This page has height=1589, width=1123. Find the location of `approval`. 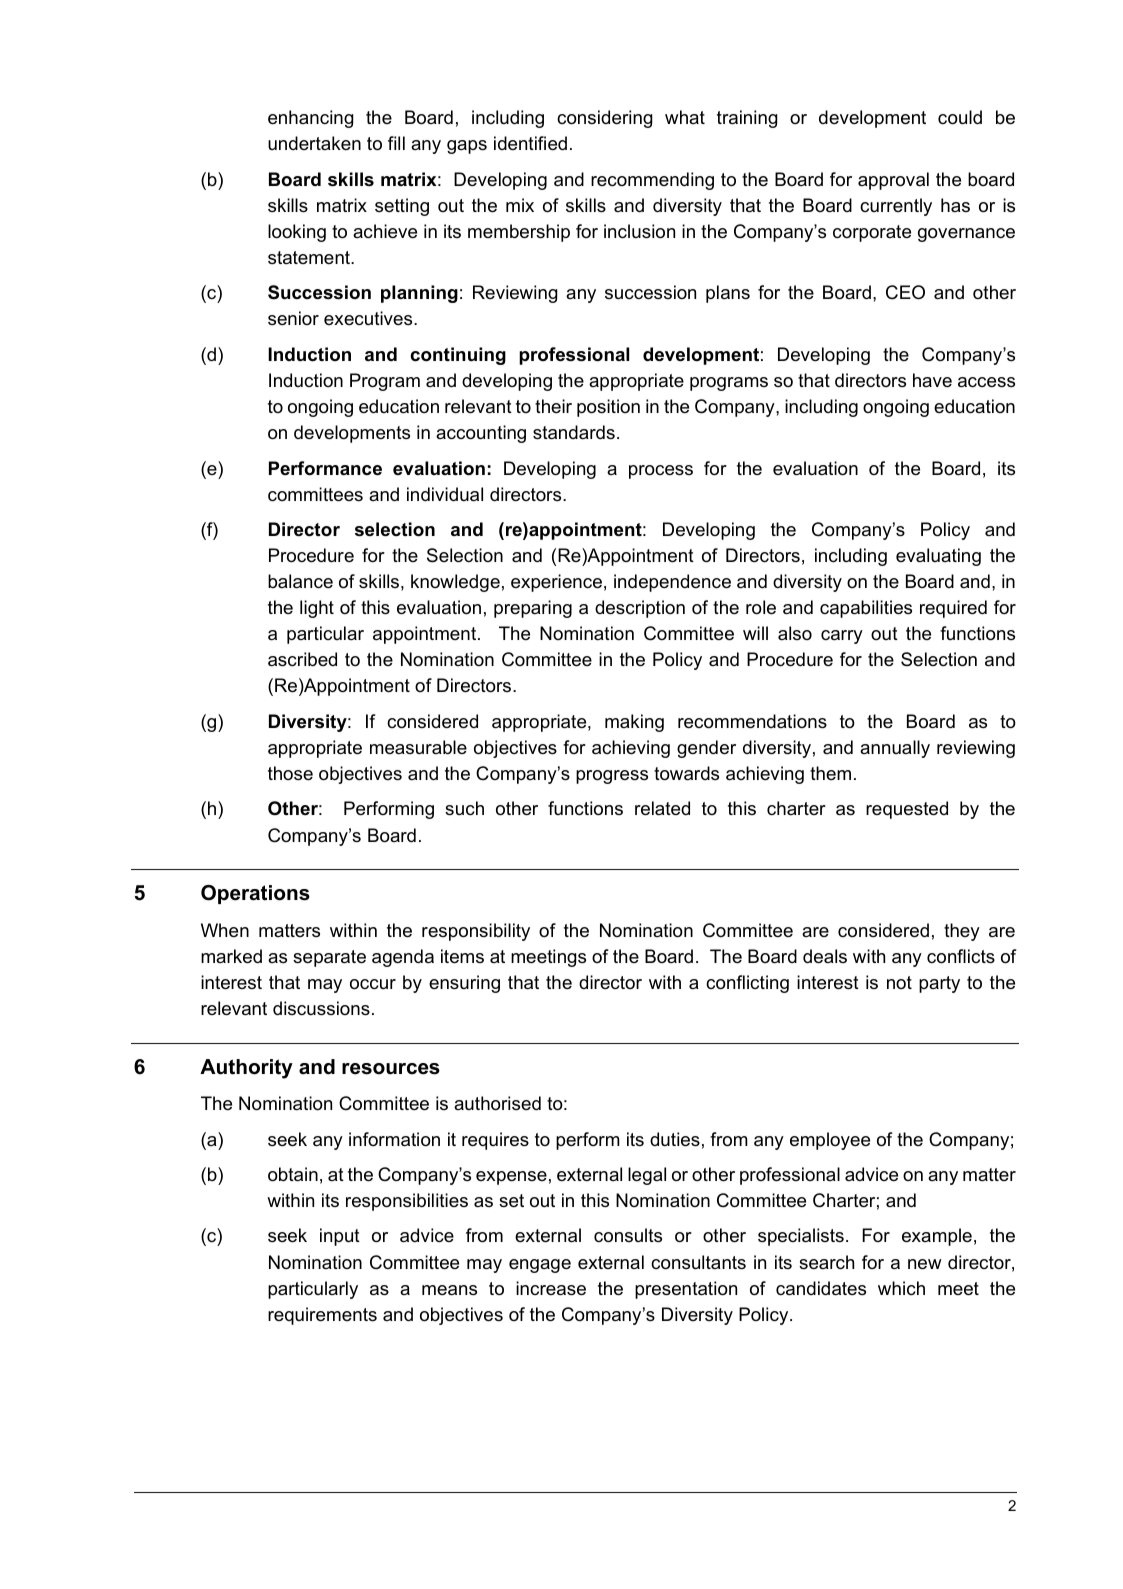

approval is located at coordinates (893, 181).
